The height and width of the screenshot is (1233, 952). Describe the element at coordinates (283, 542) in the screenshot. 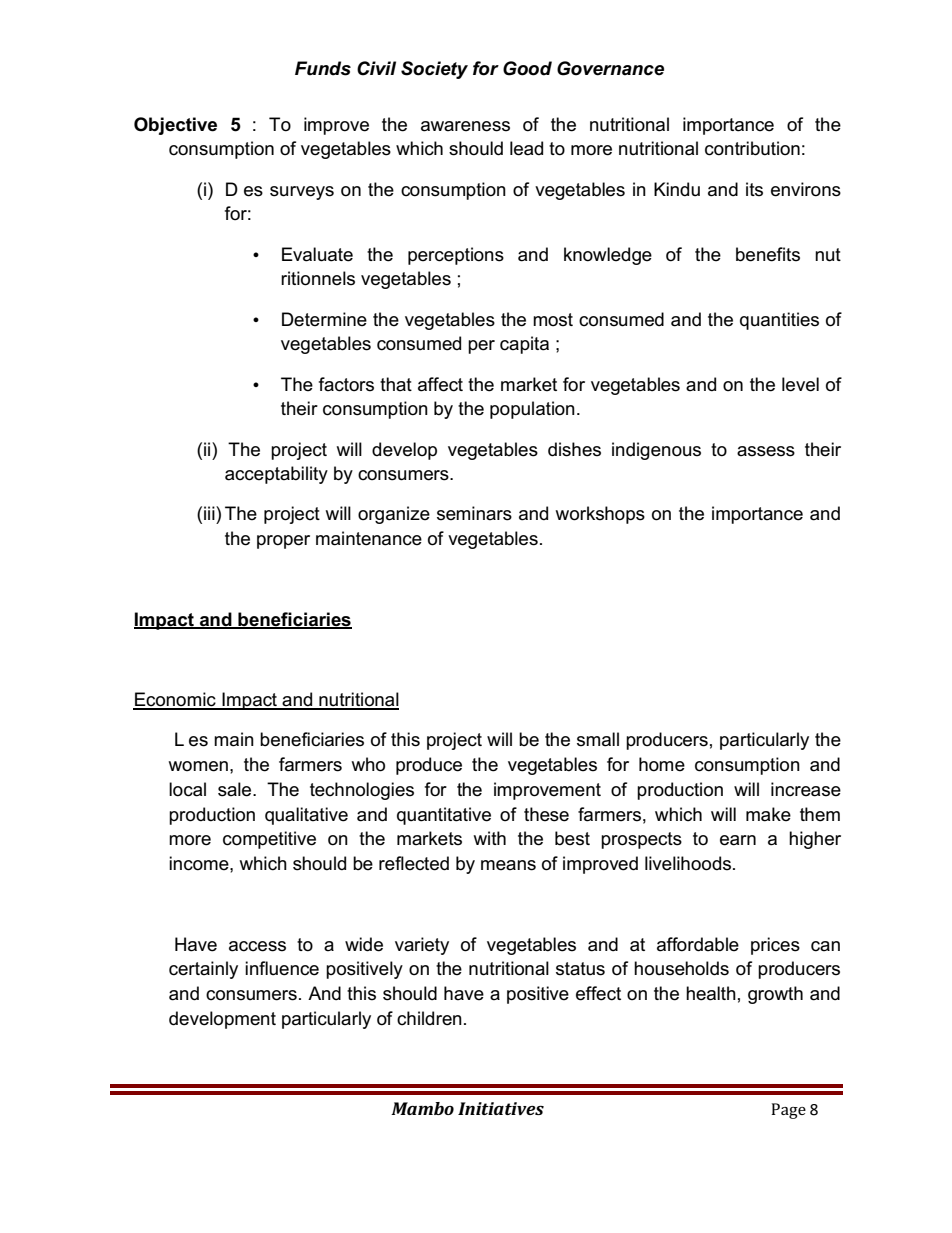

I see `proper` at that location.
